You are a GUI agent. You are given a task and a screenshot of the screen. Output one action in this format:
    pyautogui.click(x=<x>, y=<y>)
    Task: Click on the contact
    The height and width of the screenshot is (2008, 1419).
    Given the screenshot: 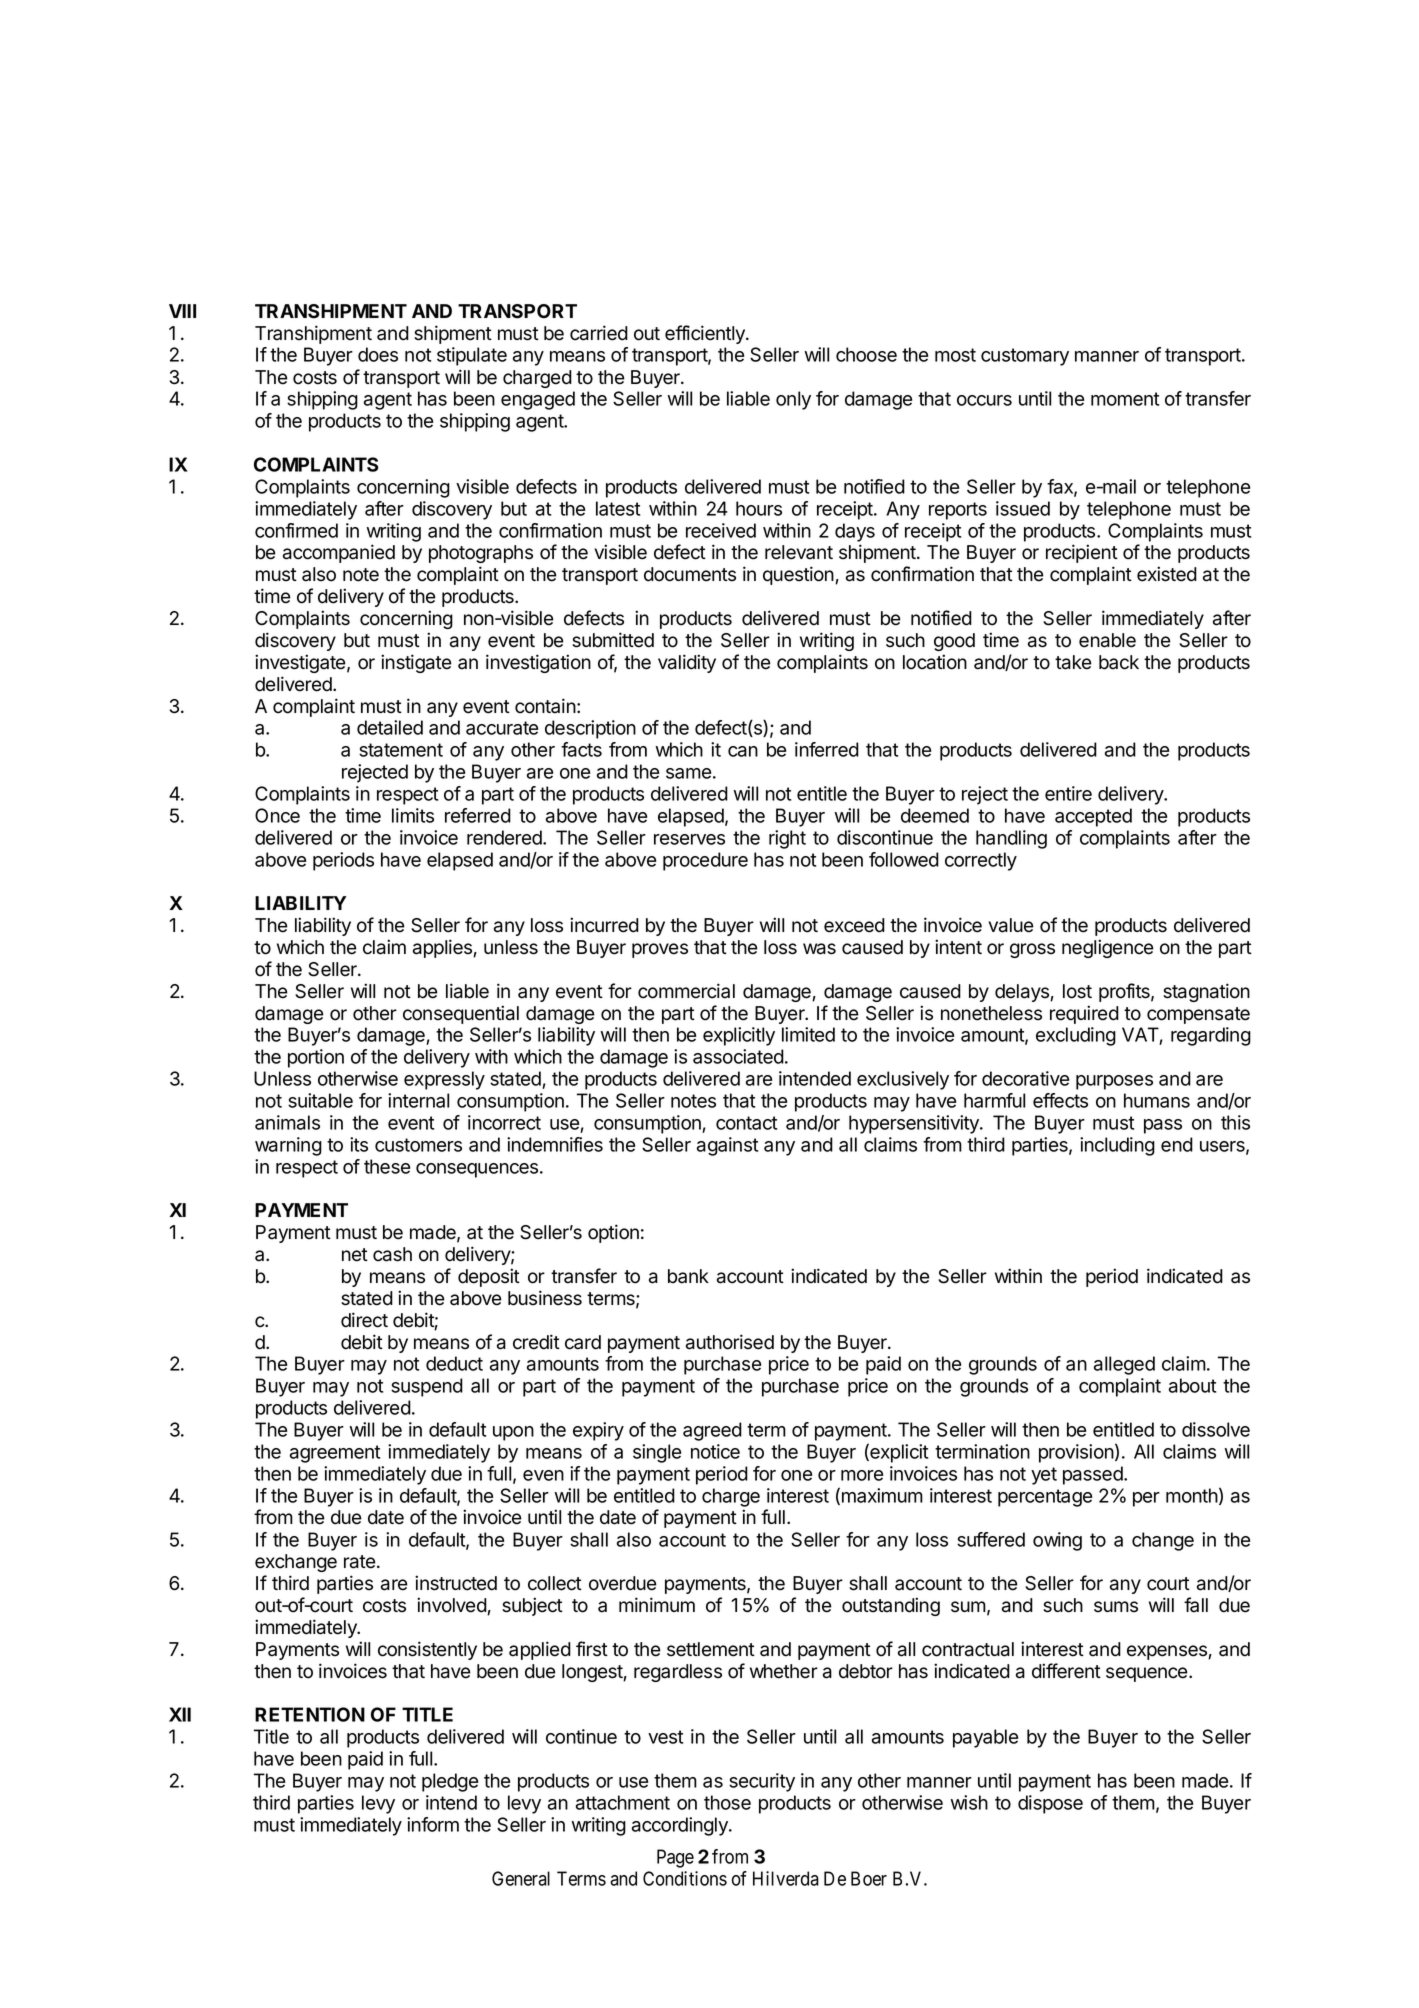 What is the action you would take?
    pyautogui.click(x=746, y=1123)
